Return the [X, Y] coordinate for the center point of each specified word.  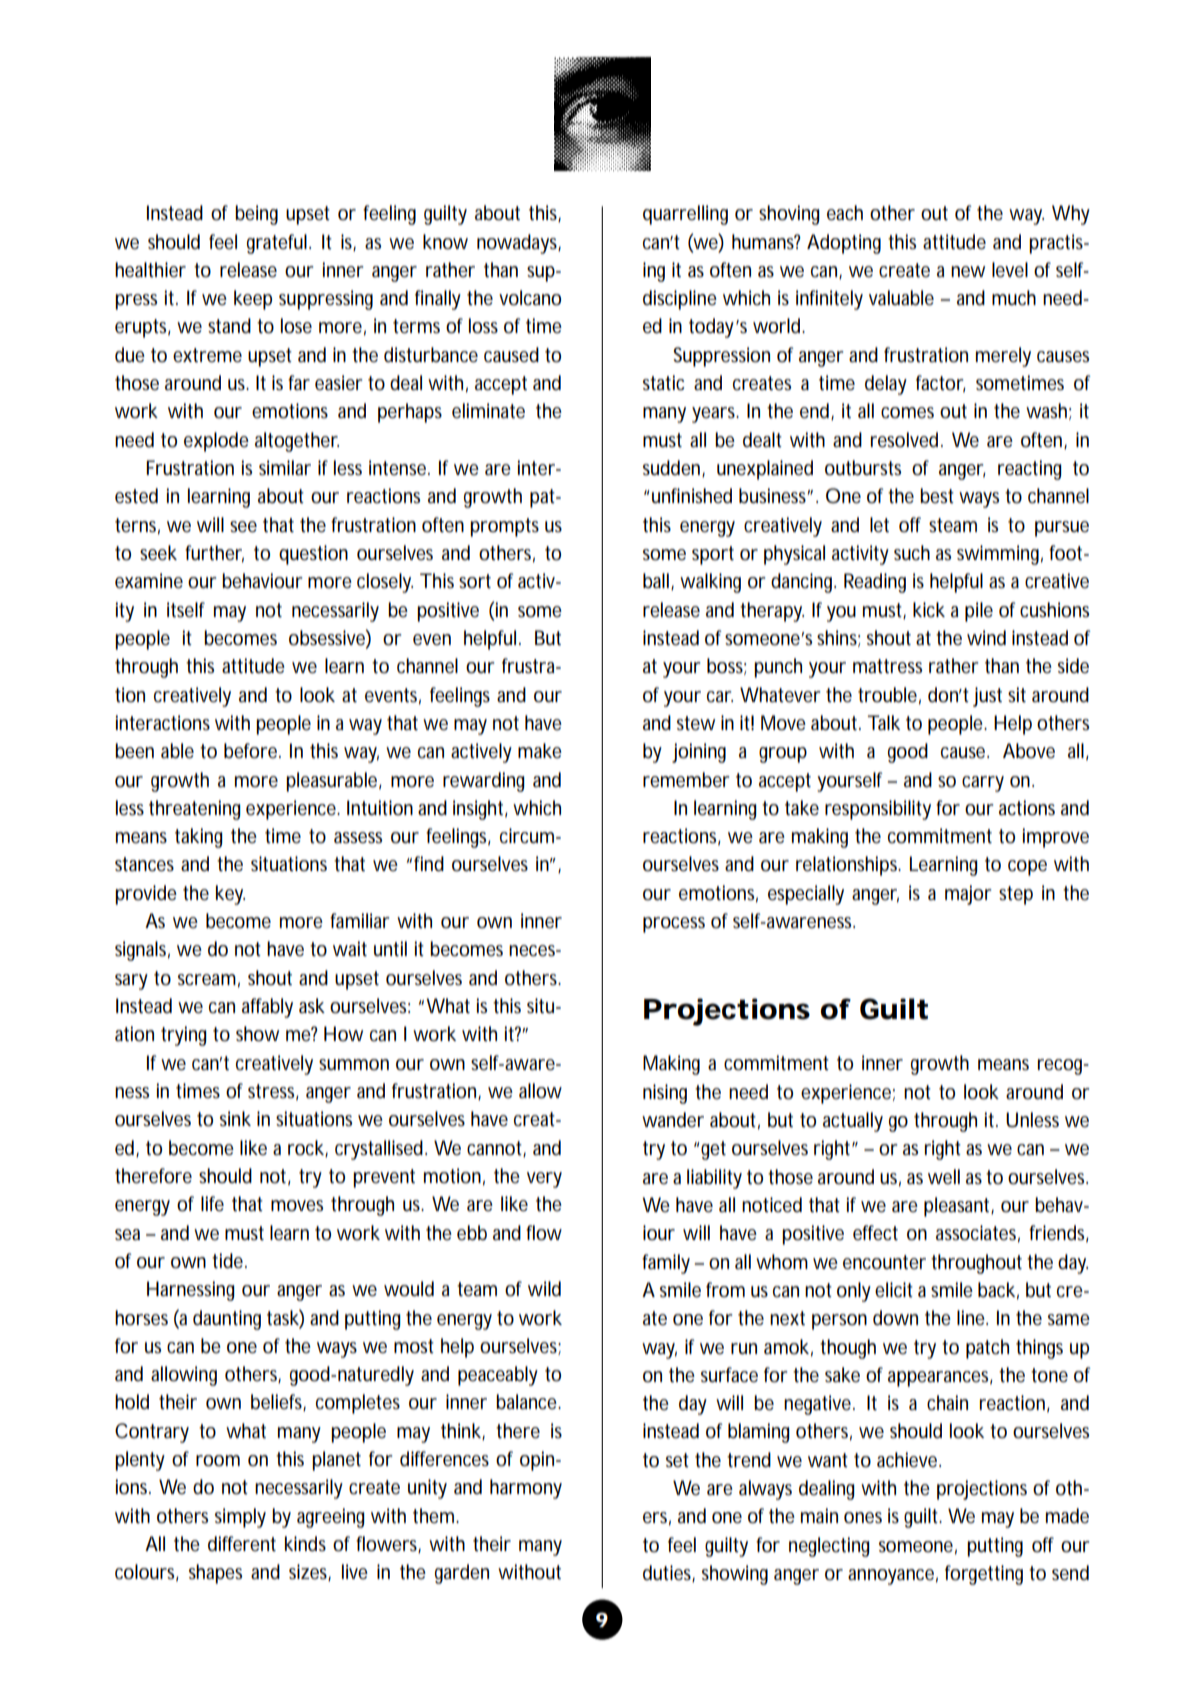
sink [235, 1118]
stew [696, 723]
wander [673, 1120]
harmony [526, 1489]
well [944, 1177]
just [987, 697]
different [242, 1544]
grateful [277, 244]
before [250, 751]
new [968, 272]
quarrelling [685, 215]
